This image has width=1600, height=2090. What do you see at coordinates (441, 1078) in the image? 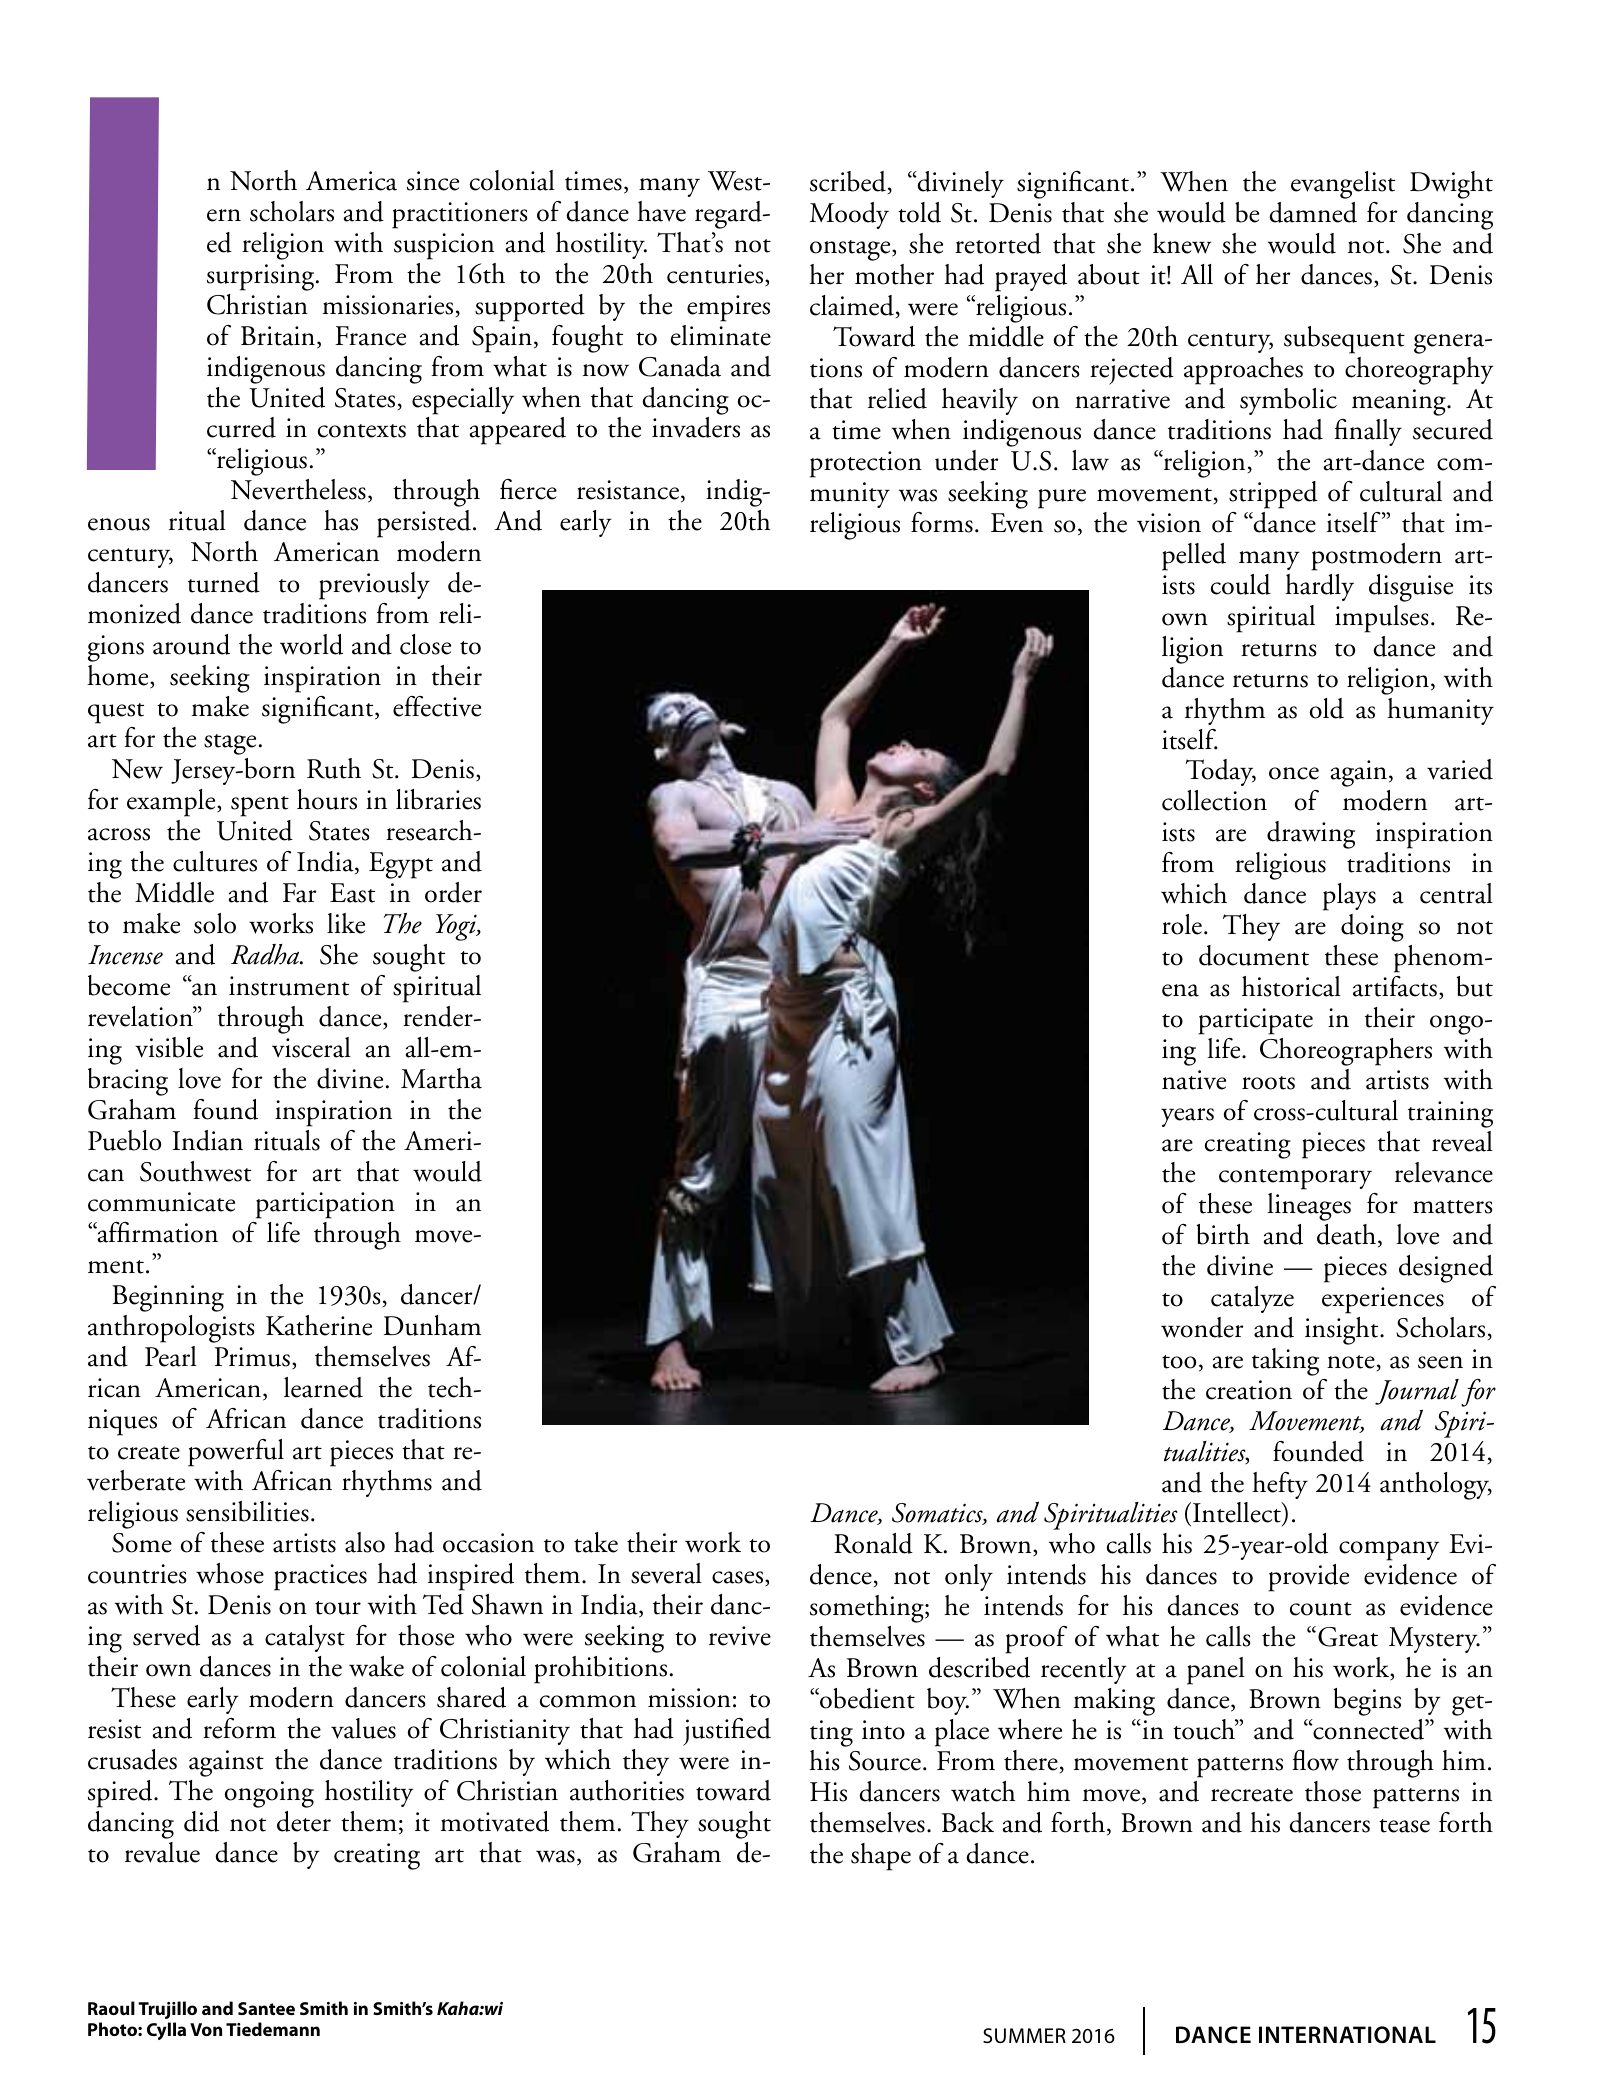
I see `Martha` at bounding box center [441, 1078].
